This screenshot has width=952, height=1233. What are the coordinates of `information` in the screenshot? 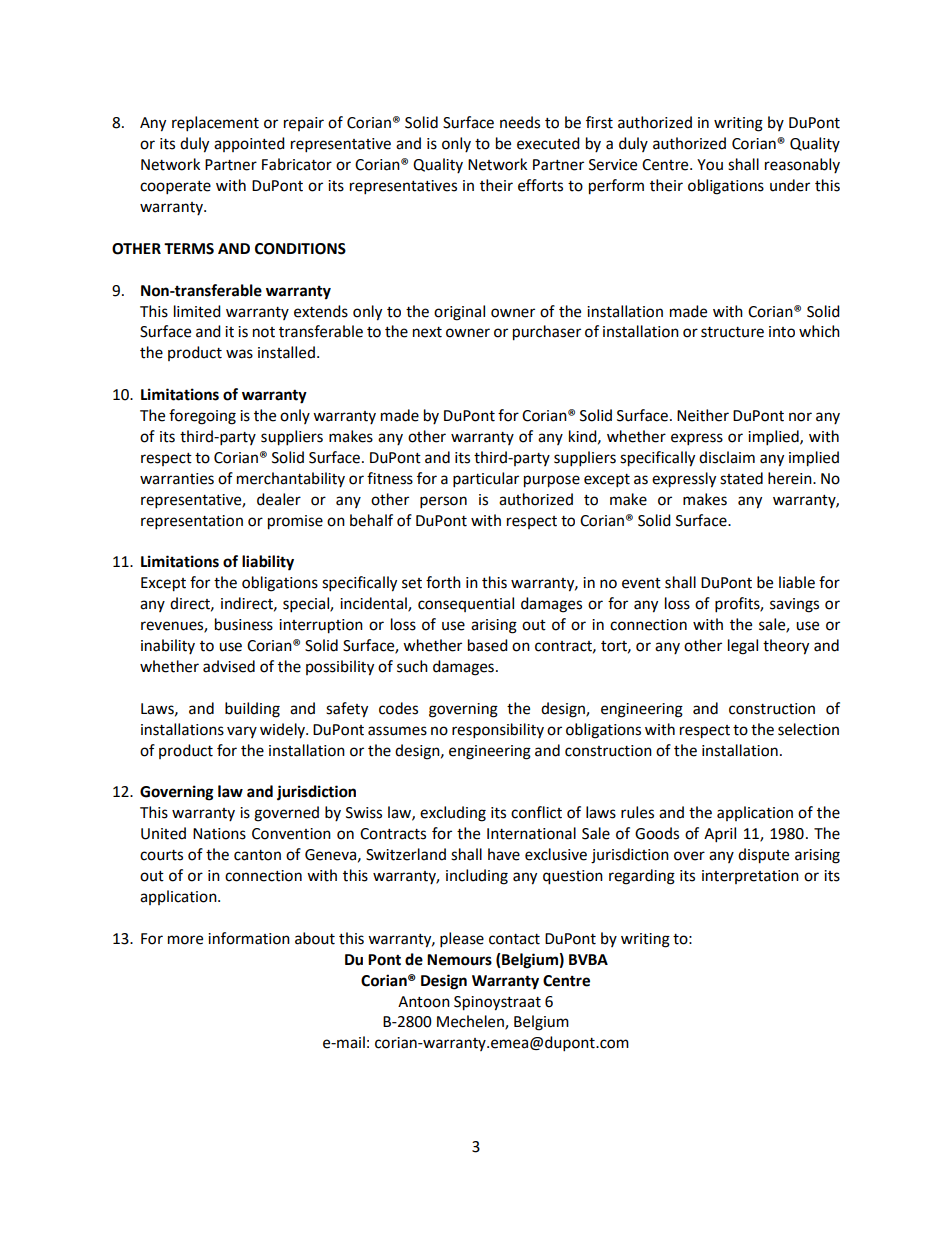 It's located at (249, 938).
